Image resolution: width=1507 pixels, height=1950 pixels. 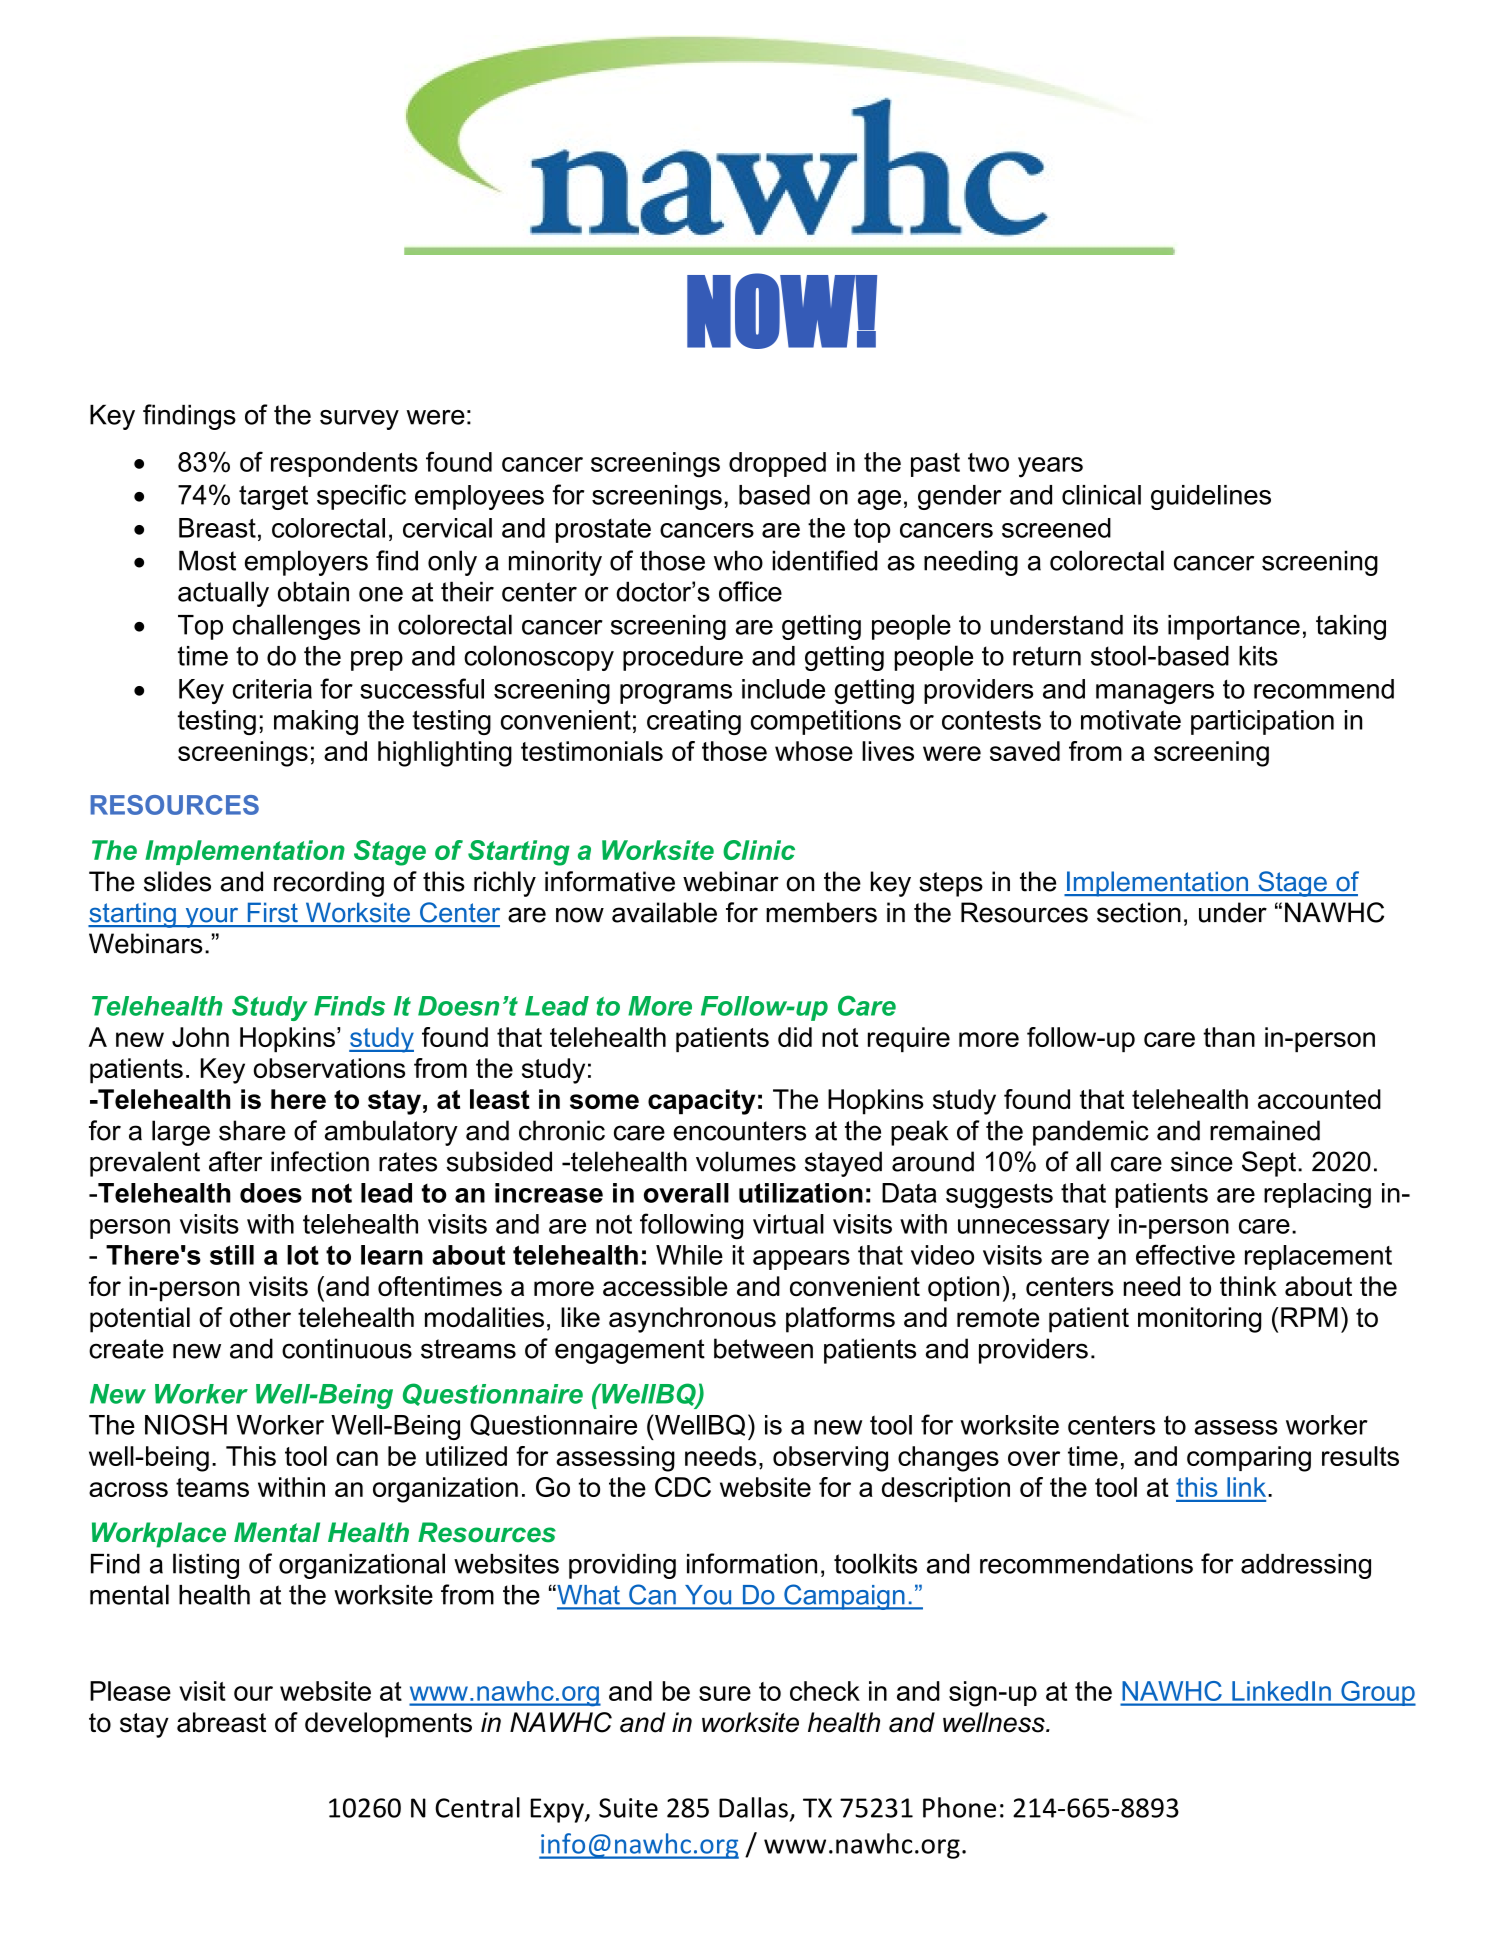 What do you see at coordinates (186, 1424) in the screenshot?
I see `NIOSH` at bounding box center [186, 1424].
